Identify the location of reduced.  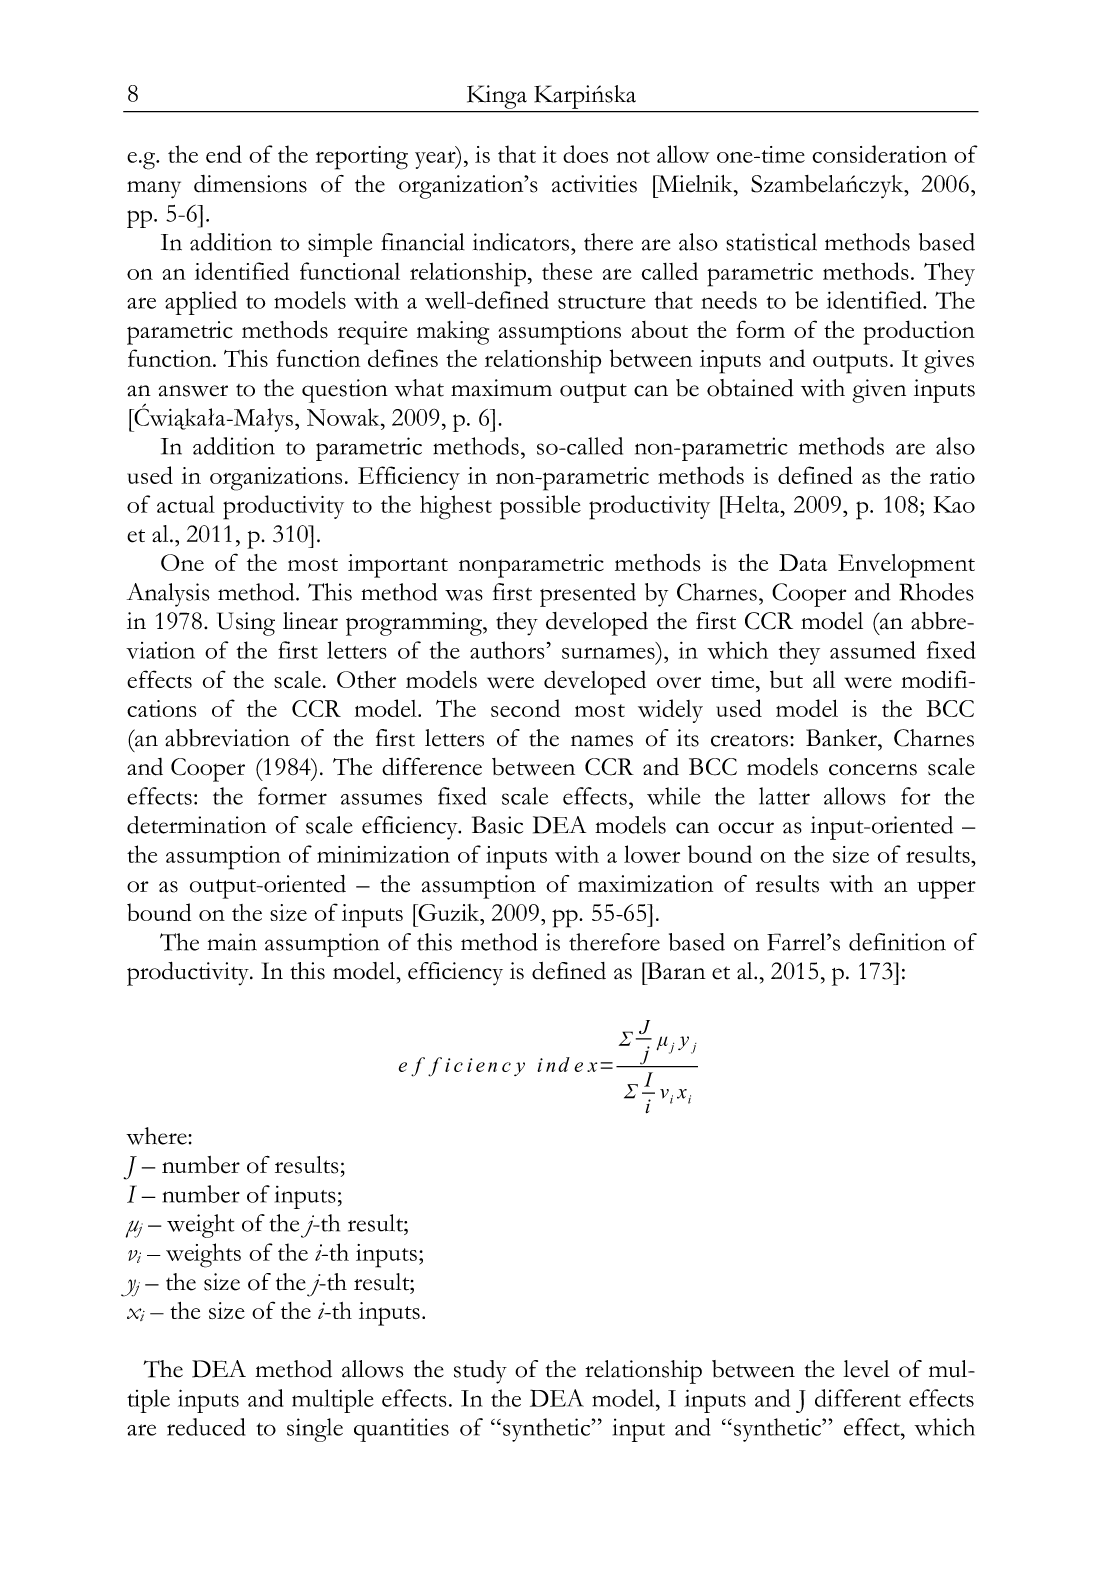
(206, 1427).
